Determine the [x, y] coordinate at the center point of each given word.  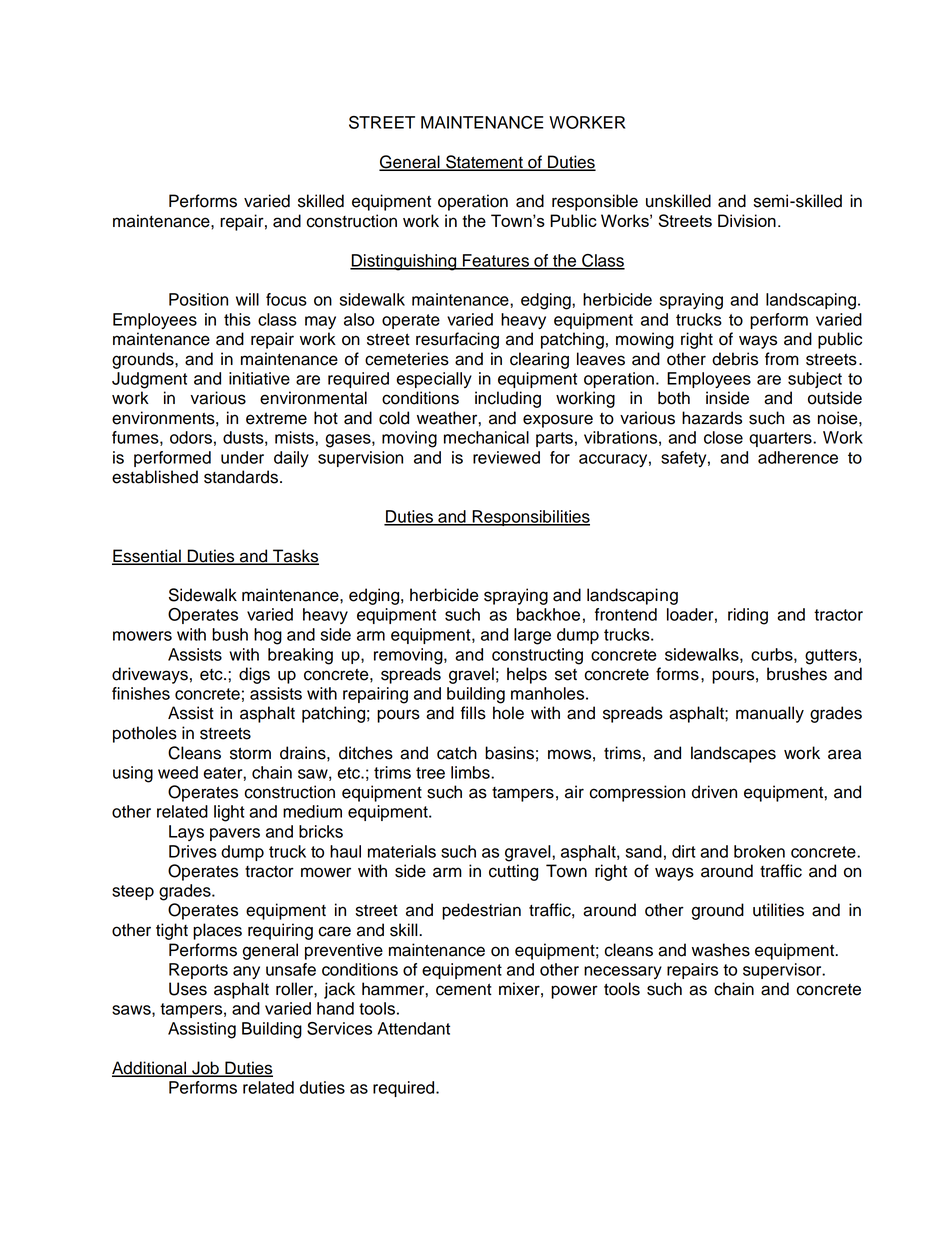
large [532, 636]
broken [759, 851]
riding [748, 616]
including [508, 399]
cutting [513, 872]
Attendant [414, 1028]
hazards [712, 418]
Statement [484, 163]
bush [230, 634]
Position [198, 299]
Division [747, 220]
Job [205, 1069]
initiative [259, 378]
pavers [235, 834]
